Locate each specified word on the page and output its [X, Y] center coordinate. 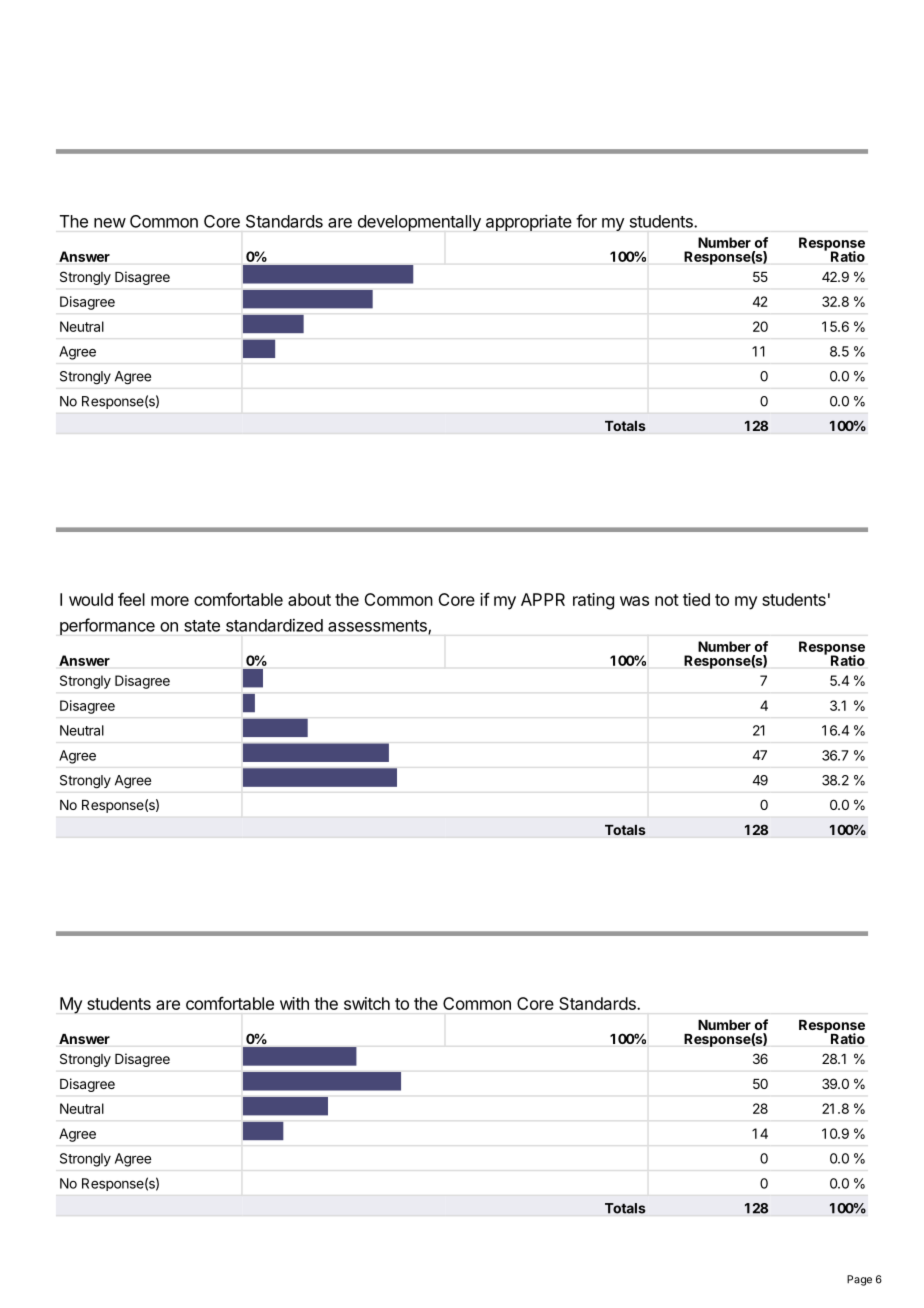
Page [859, 1280]
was [634, 601]
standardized [274, 625]
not [667, 600]
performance [107, 626]
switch [367, 1003]
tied [696, 599]
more [170, 601]
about [309, 599]
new [110, 223]
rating [593, 601]
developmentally [419, 223]
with [294, 1003]
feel [131, 599]
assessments [378, 627]
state [202, 626]
